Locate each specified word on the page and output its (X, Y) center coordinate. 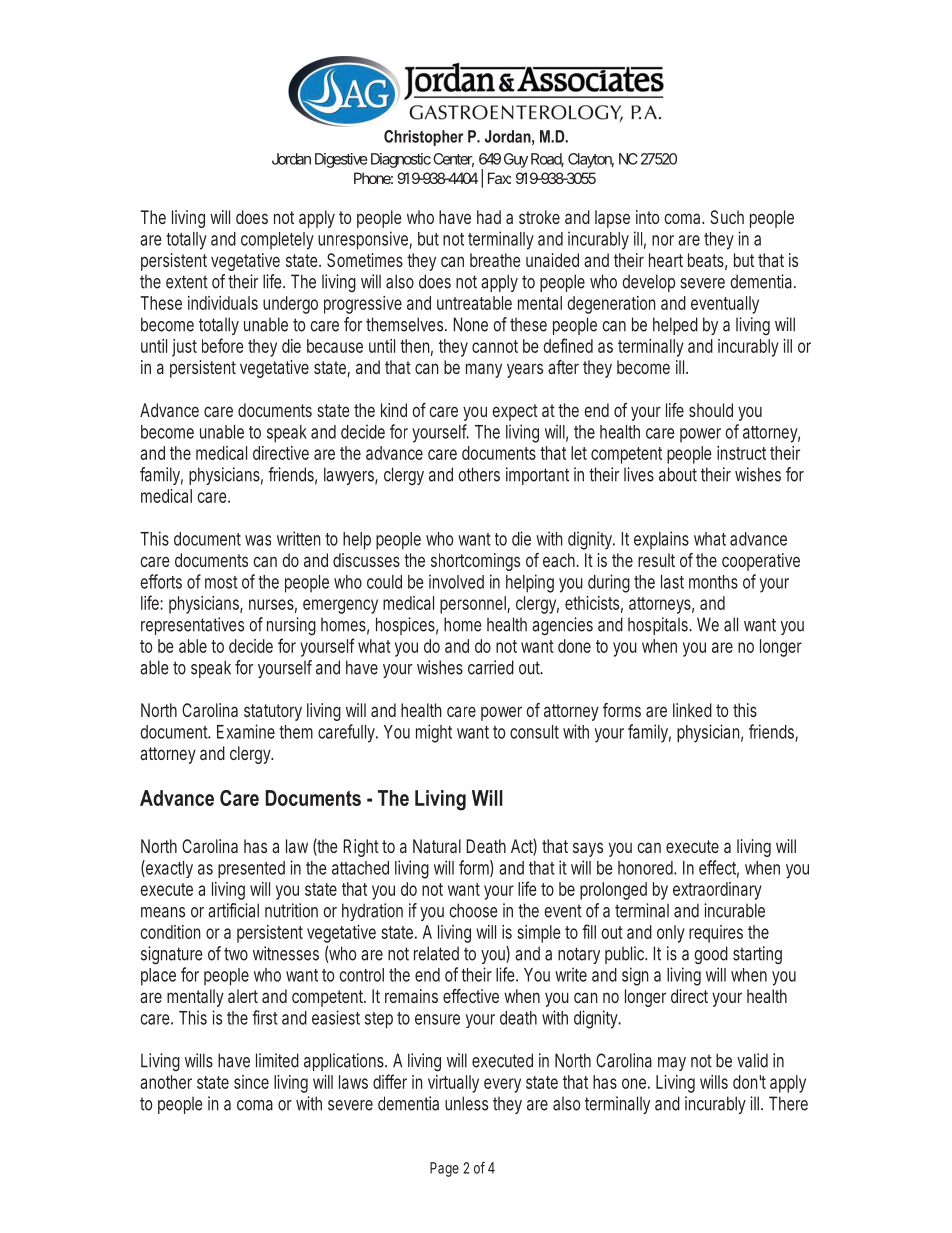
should (711, 410)
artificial (233, 910)
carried (491, 667)
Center (453, 160)
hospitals (660, 626)
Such (727, 217)
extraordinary (717, 891)
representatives (192, 626)
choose (473, 910)
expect (515, 412)
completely (277, 241)
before (223, 345)
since (251, 1082)
